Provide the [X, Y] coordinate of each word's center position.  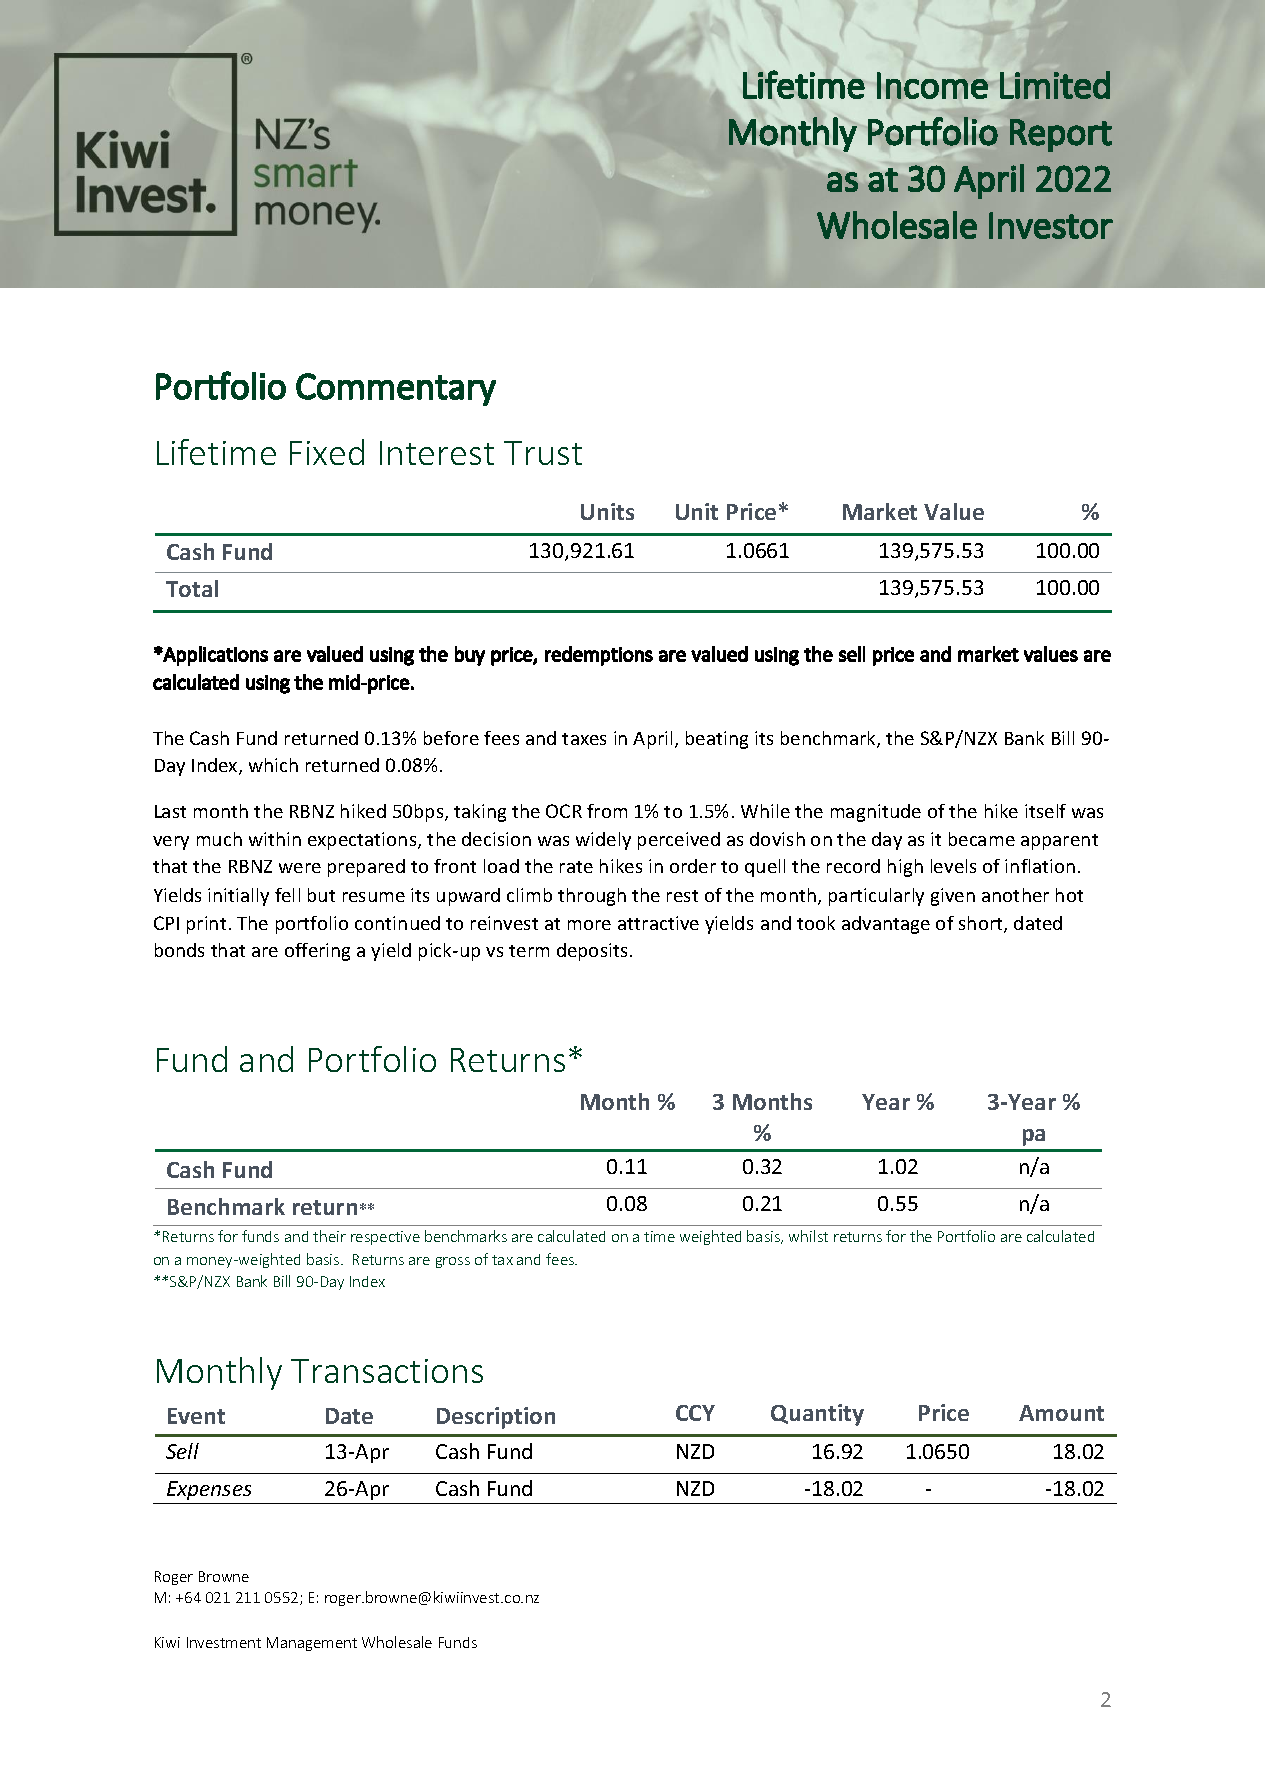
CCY [695, 1413]
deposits [592, 952]
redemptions [599, 656]
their [329, 1236]
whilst [808, 1236]
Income [932, 85]
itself [1045, 811]
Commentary [396, 389]
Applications [215, 656]
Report [1061, 135]
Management [312, 1644]
